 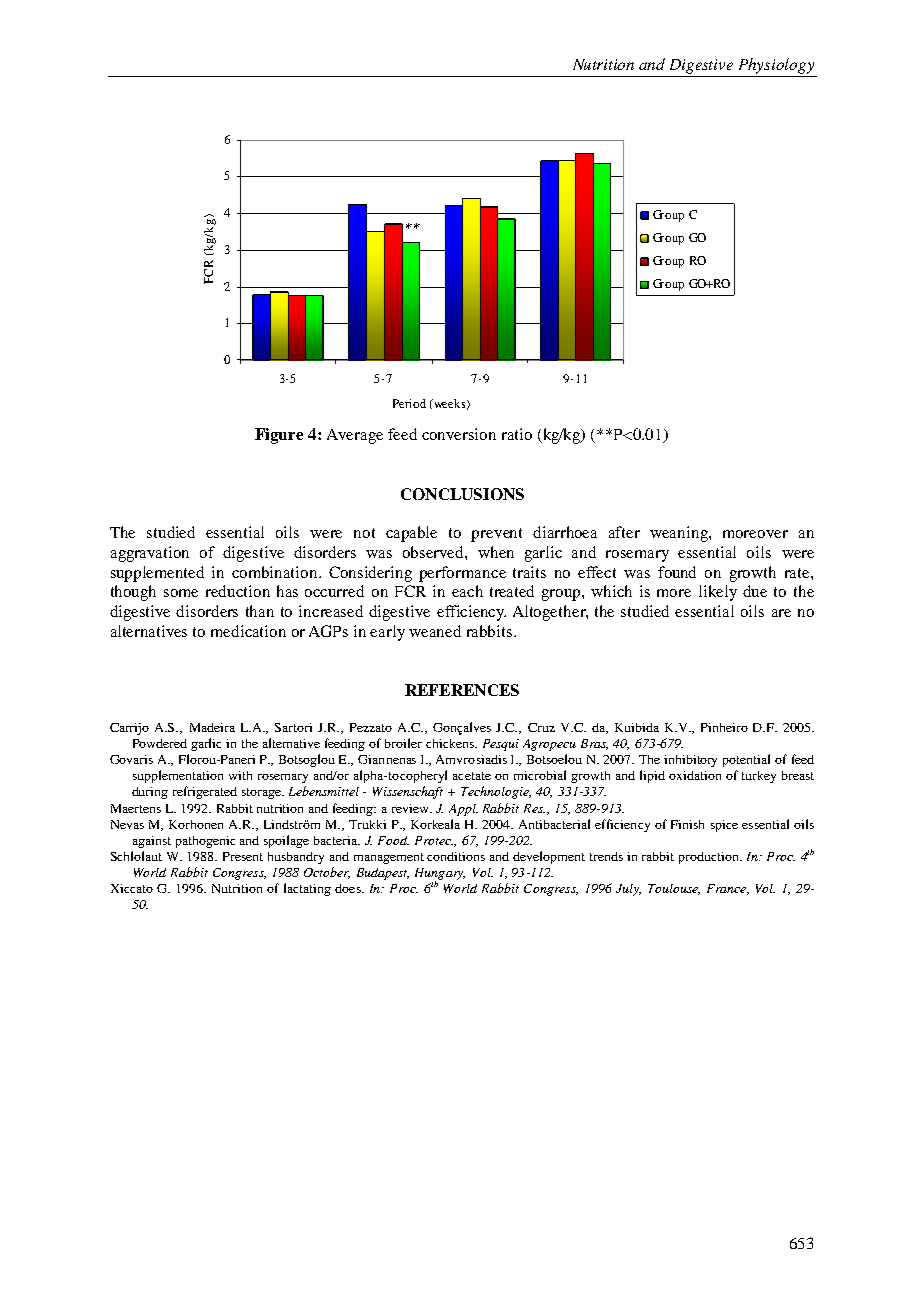 I want to click on production, so click(x=710, y=858).
